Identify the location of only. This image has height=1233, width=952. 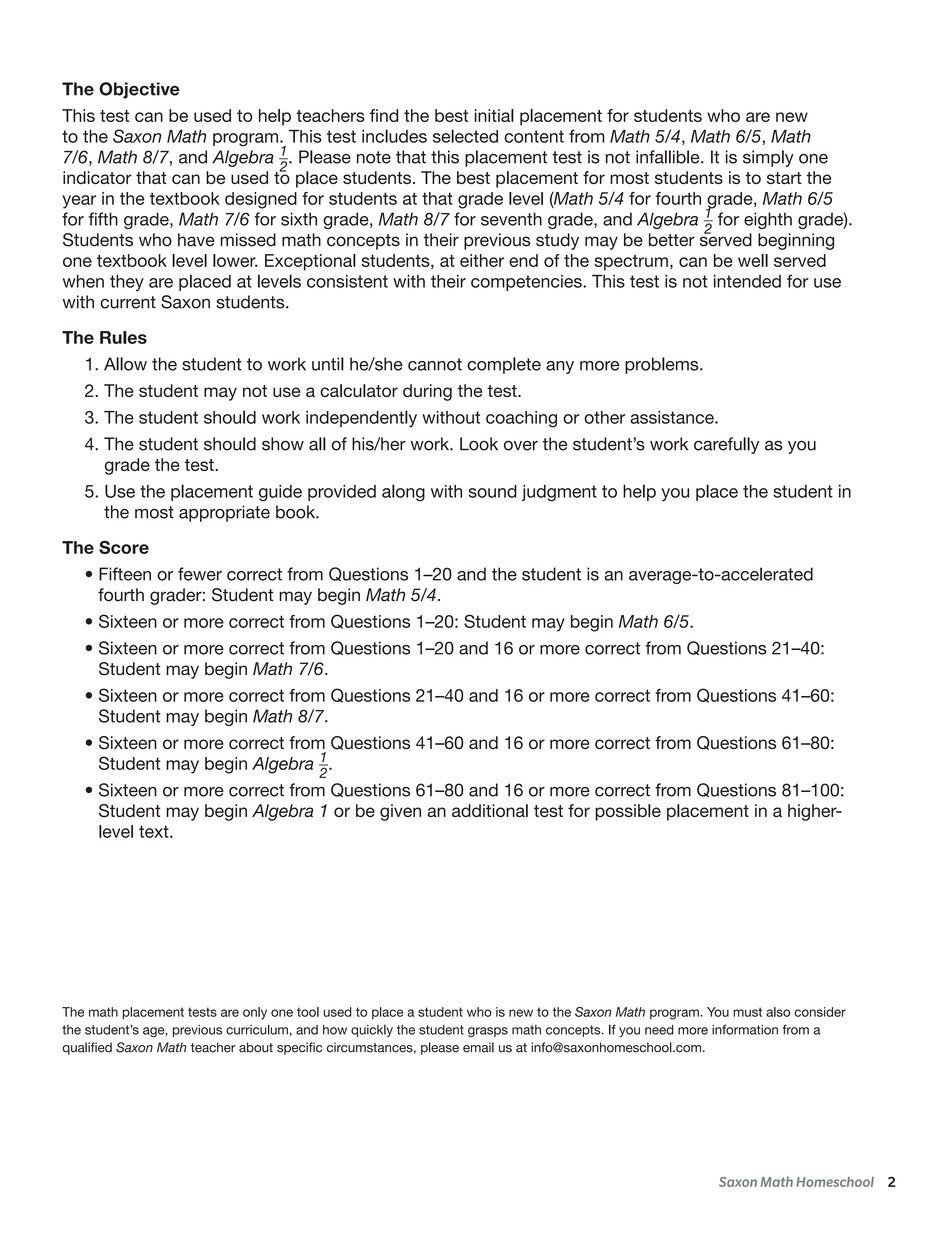
(255, 1013).
